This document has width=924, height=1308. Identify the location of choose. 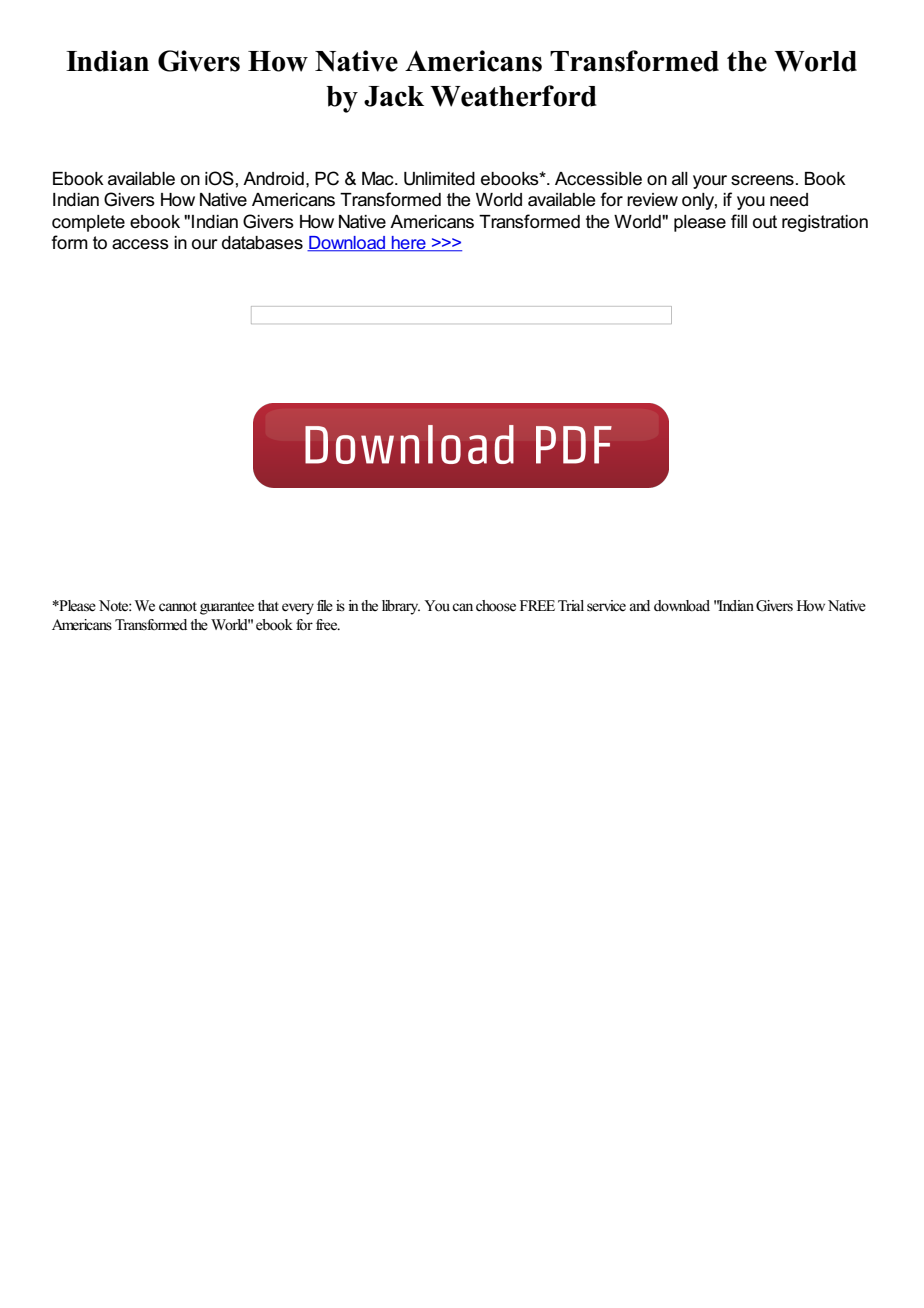
(496, 606).
